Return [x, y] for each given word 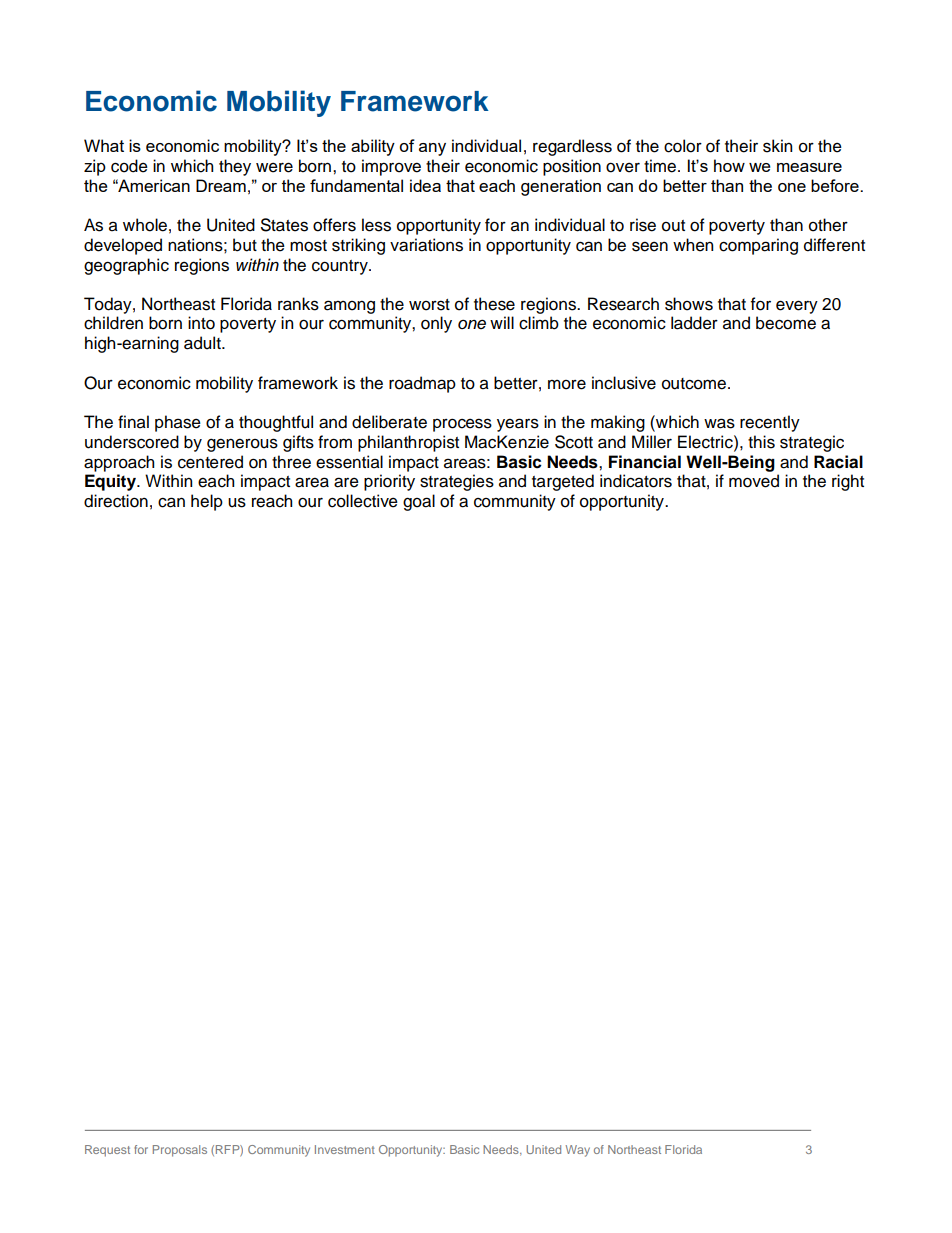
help [207, 502]
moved [754, 481]
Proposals [180, 1151]
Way [578, 1151]
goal [419, 502]
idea [425, 185]
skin [777, 146]
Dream [221, 185]
